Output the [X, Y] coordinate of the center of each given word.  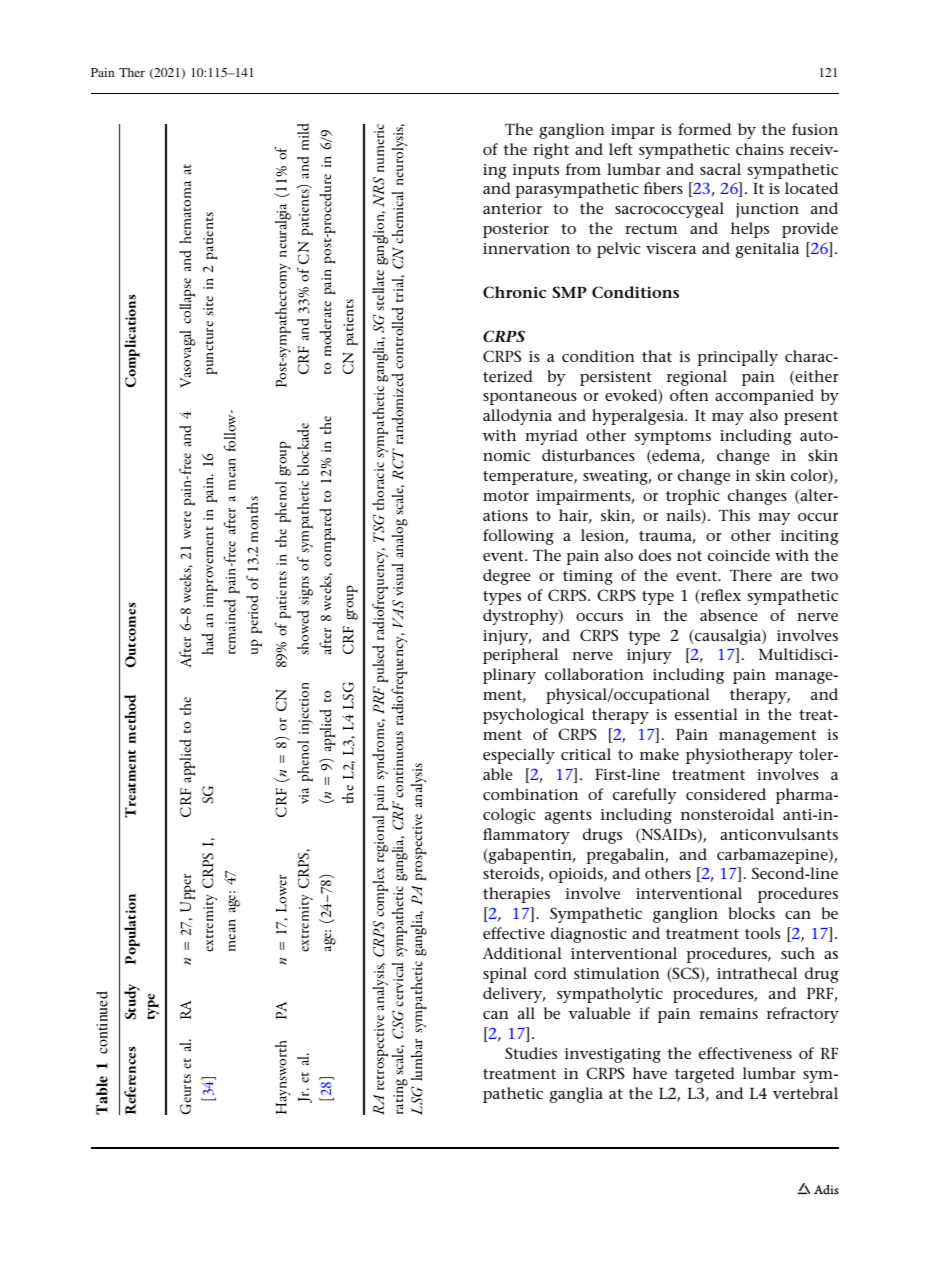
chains [760, 149]
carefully [644, 796]
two [824, 576]
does [655, 555]
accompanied [764, 397]
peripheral [520, 656]
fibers [663, 188]
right [551, 151]
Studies [531, 1053]
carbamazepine [773, 856]
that [657, 356]
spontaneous [530, 398]
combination [530, 794]
